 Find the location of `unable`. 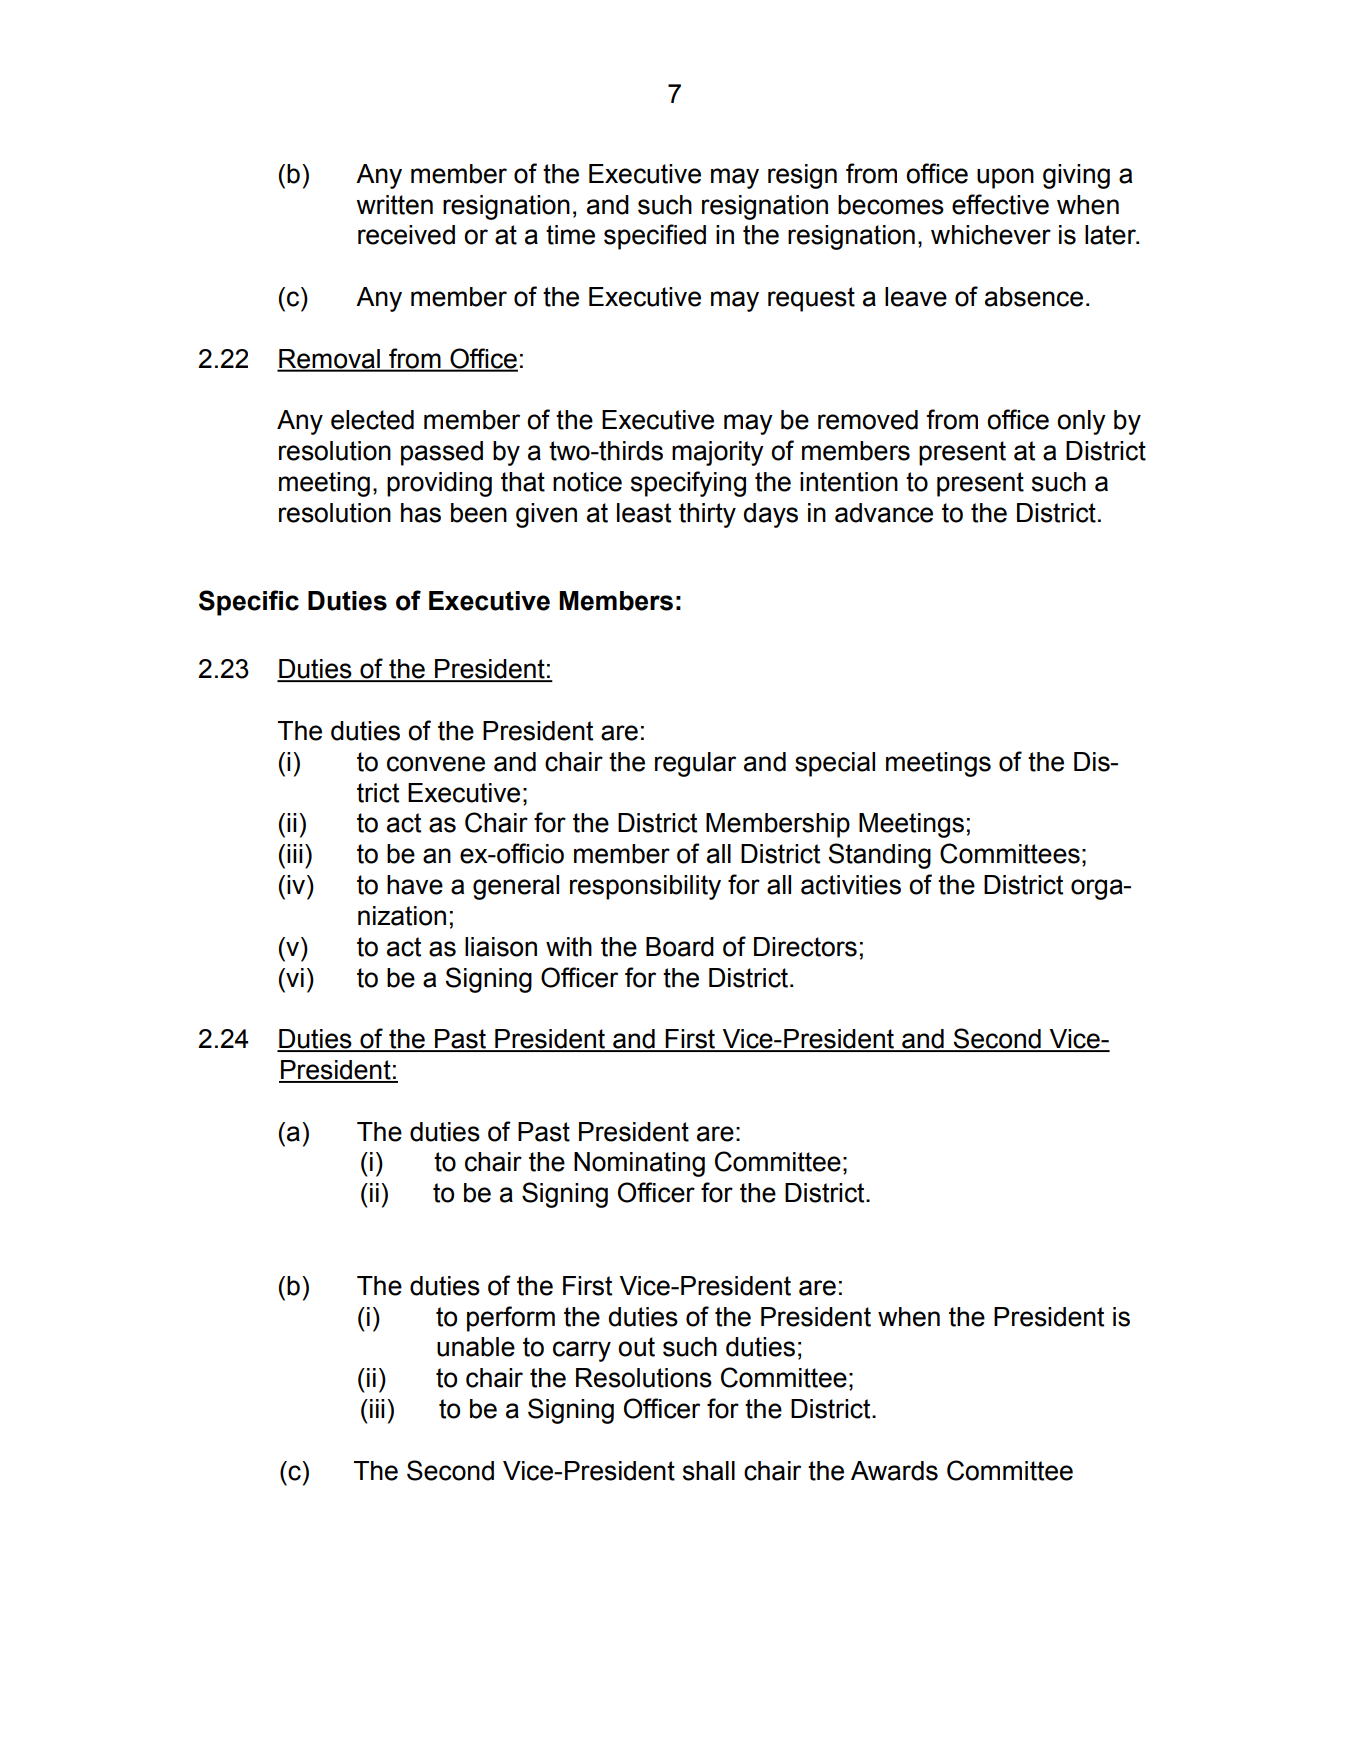

unable is located at coordinates (476, 1347).
